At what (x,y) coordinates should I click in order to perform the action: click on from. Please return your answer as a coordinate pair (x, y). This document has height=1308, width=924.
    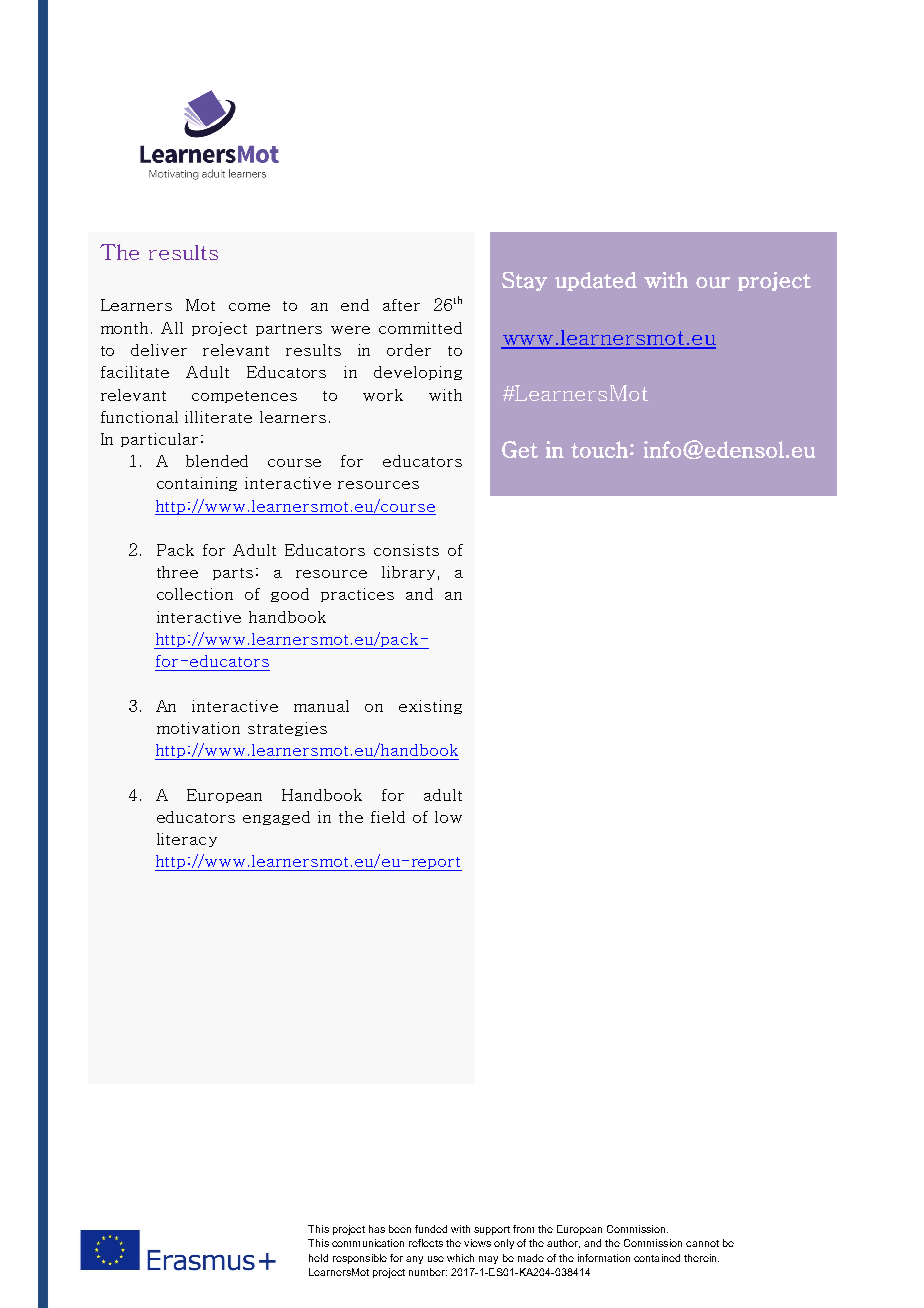
    Looking at the image, I should click on (523, 1229).
